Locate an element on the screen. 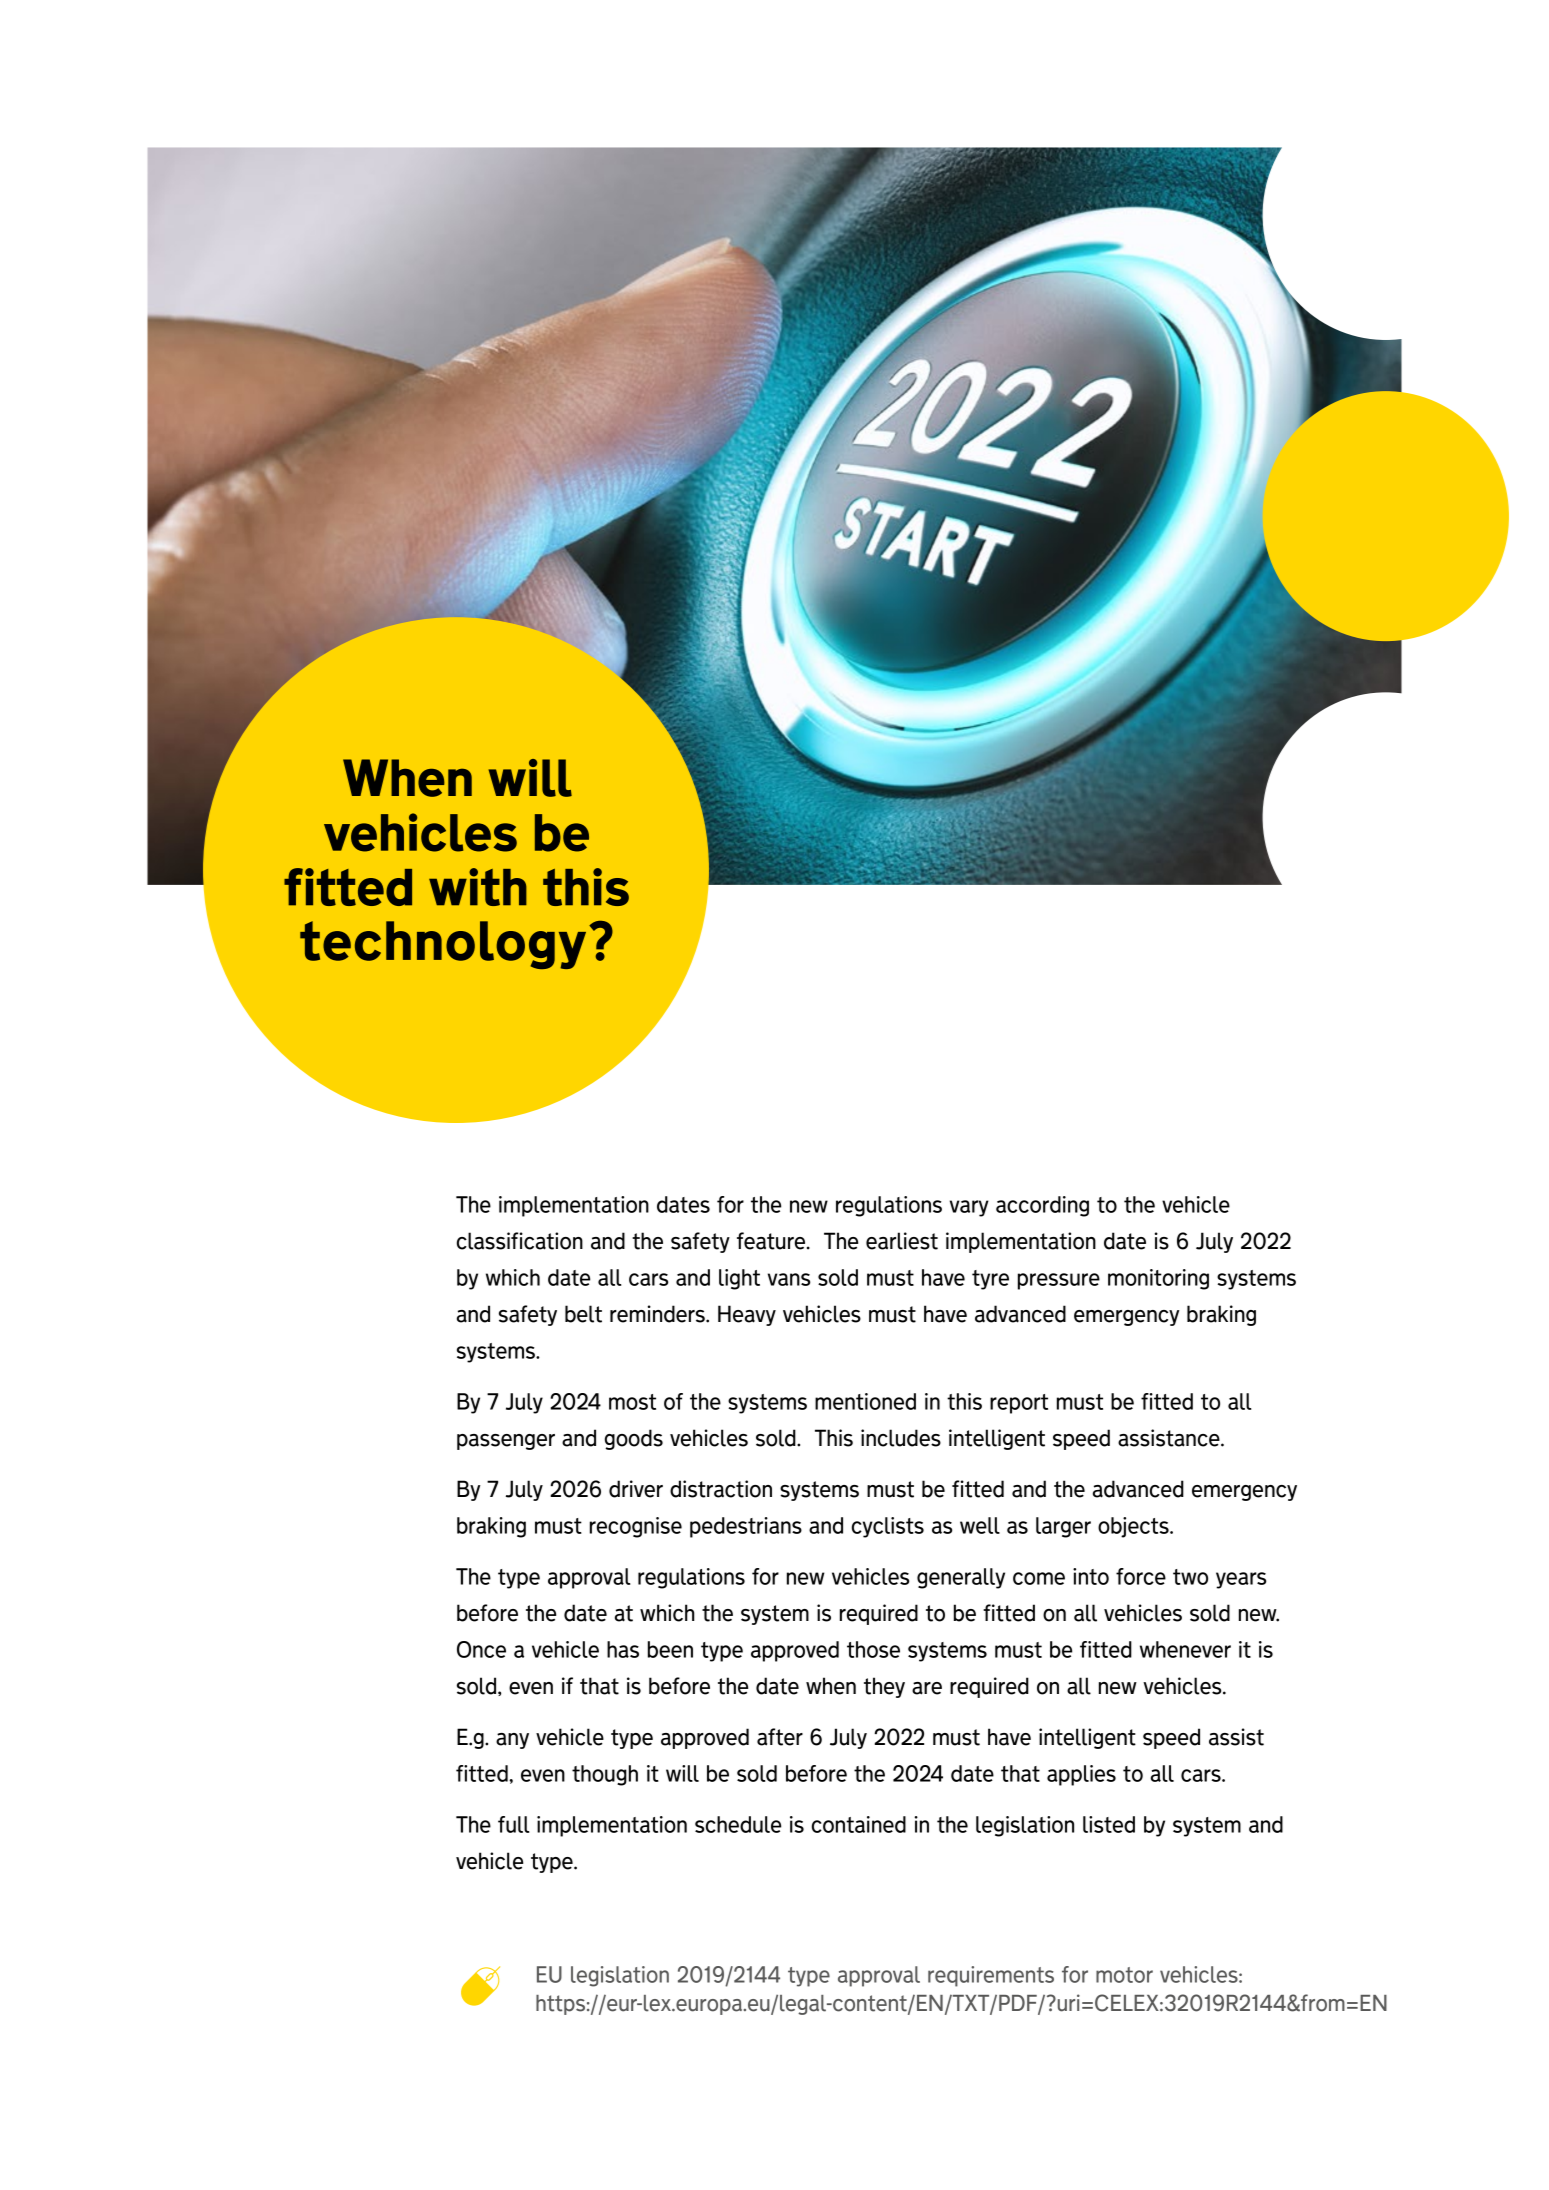 This screenshot has height=2190, width=1549. technology is located at coordinates (443, 945).
